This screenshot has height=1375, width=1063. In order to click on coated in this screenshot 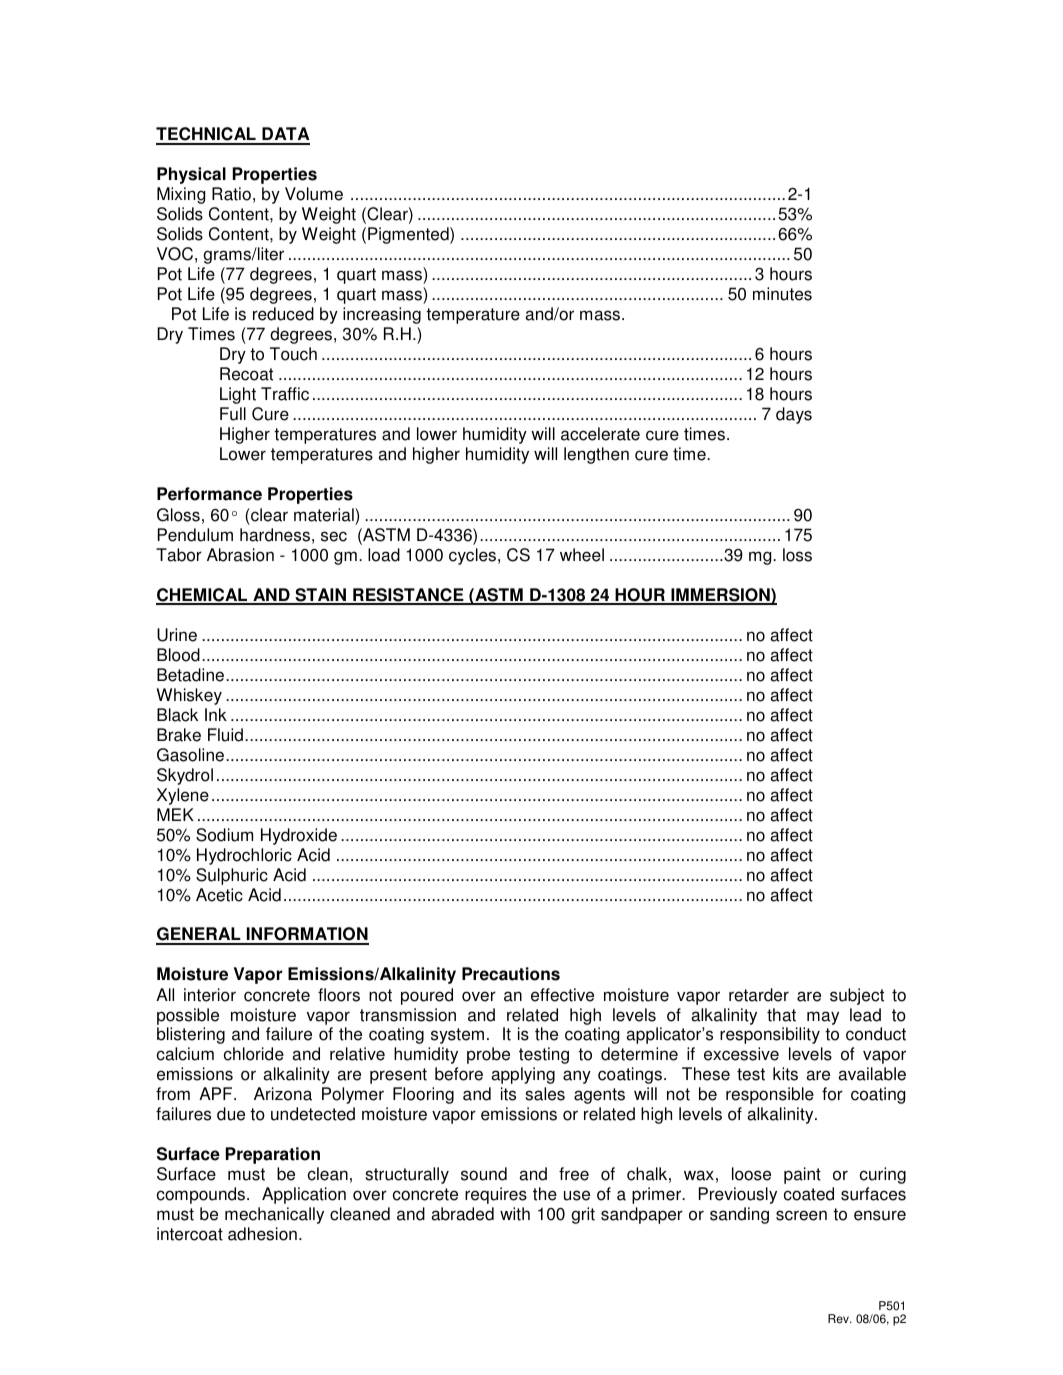, I will do `click(809, 1194)`.
